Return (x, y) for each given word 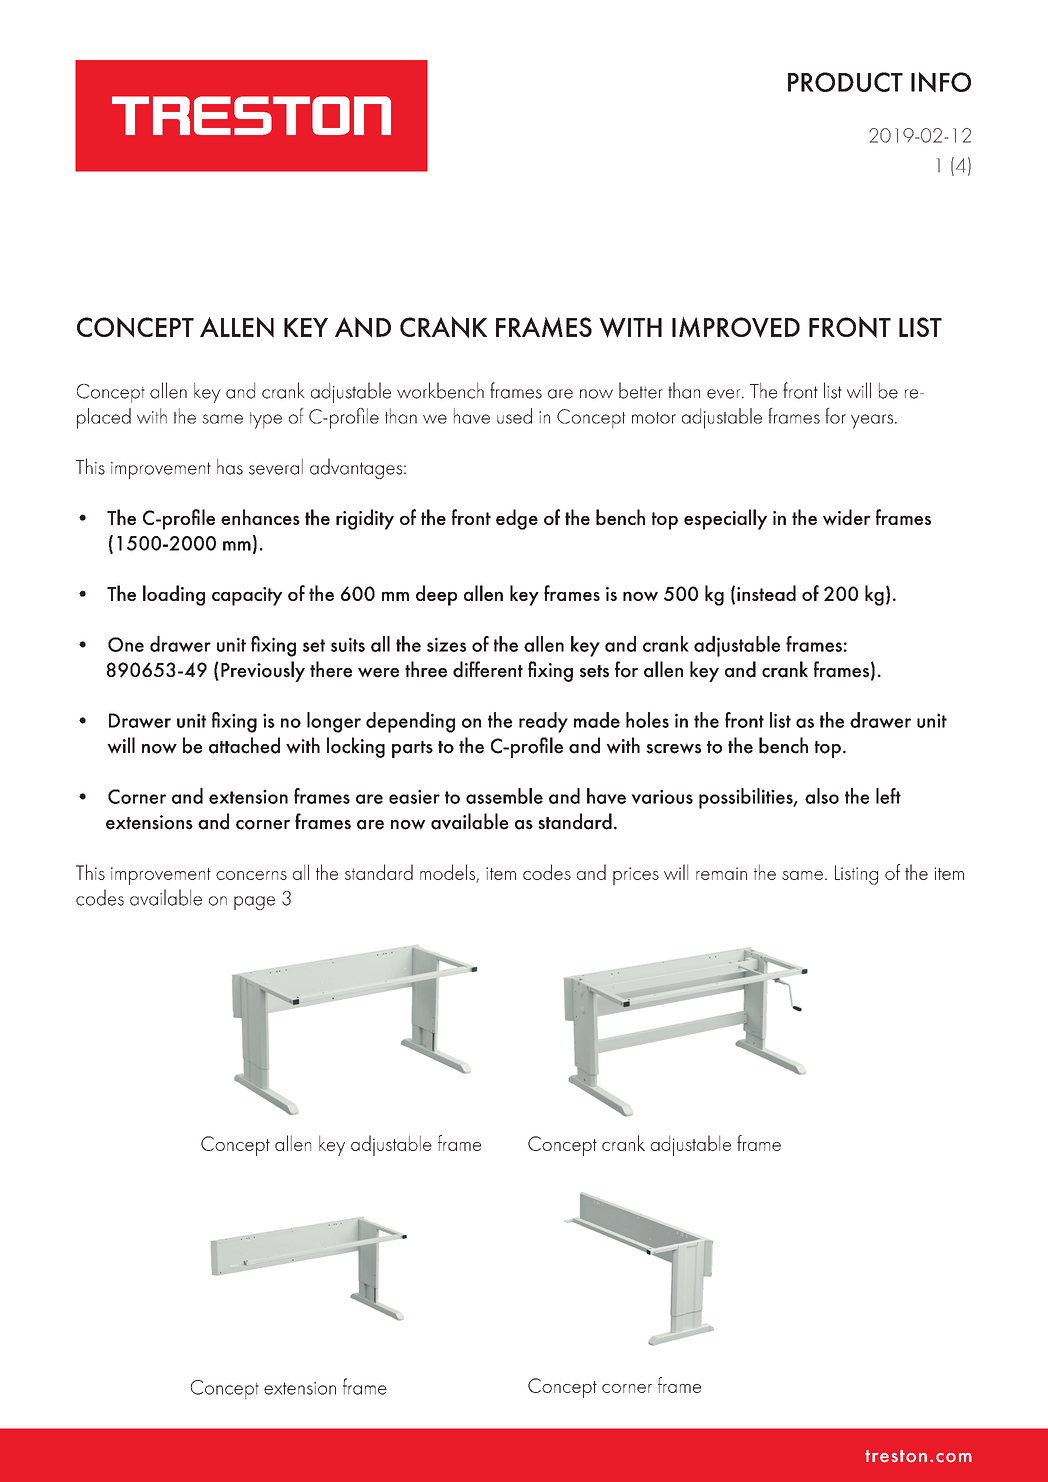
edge (517, 519)
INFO (941, 82)
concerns (251, 875)
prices (636, 876)
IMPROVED (736, 327)
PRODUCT (845, 82)
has (230, 466)
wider (847, 517)
